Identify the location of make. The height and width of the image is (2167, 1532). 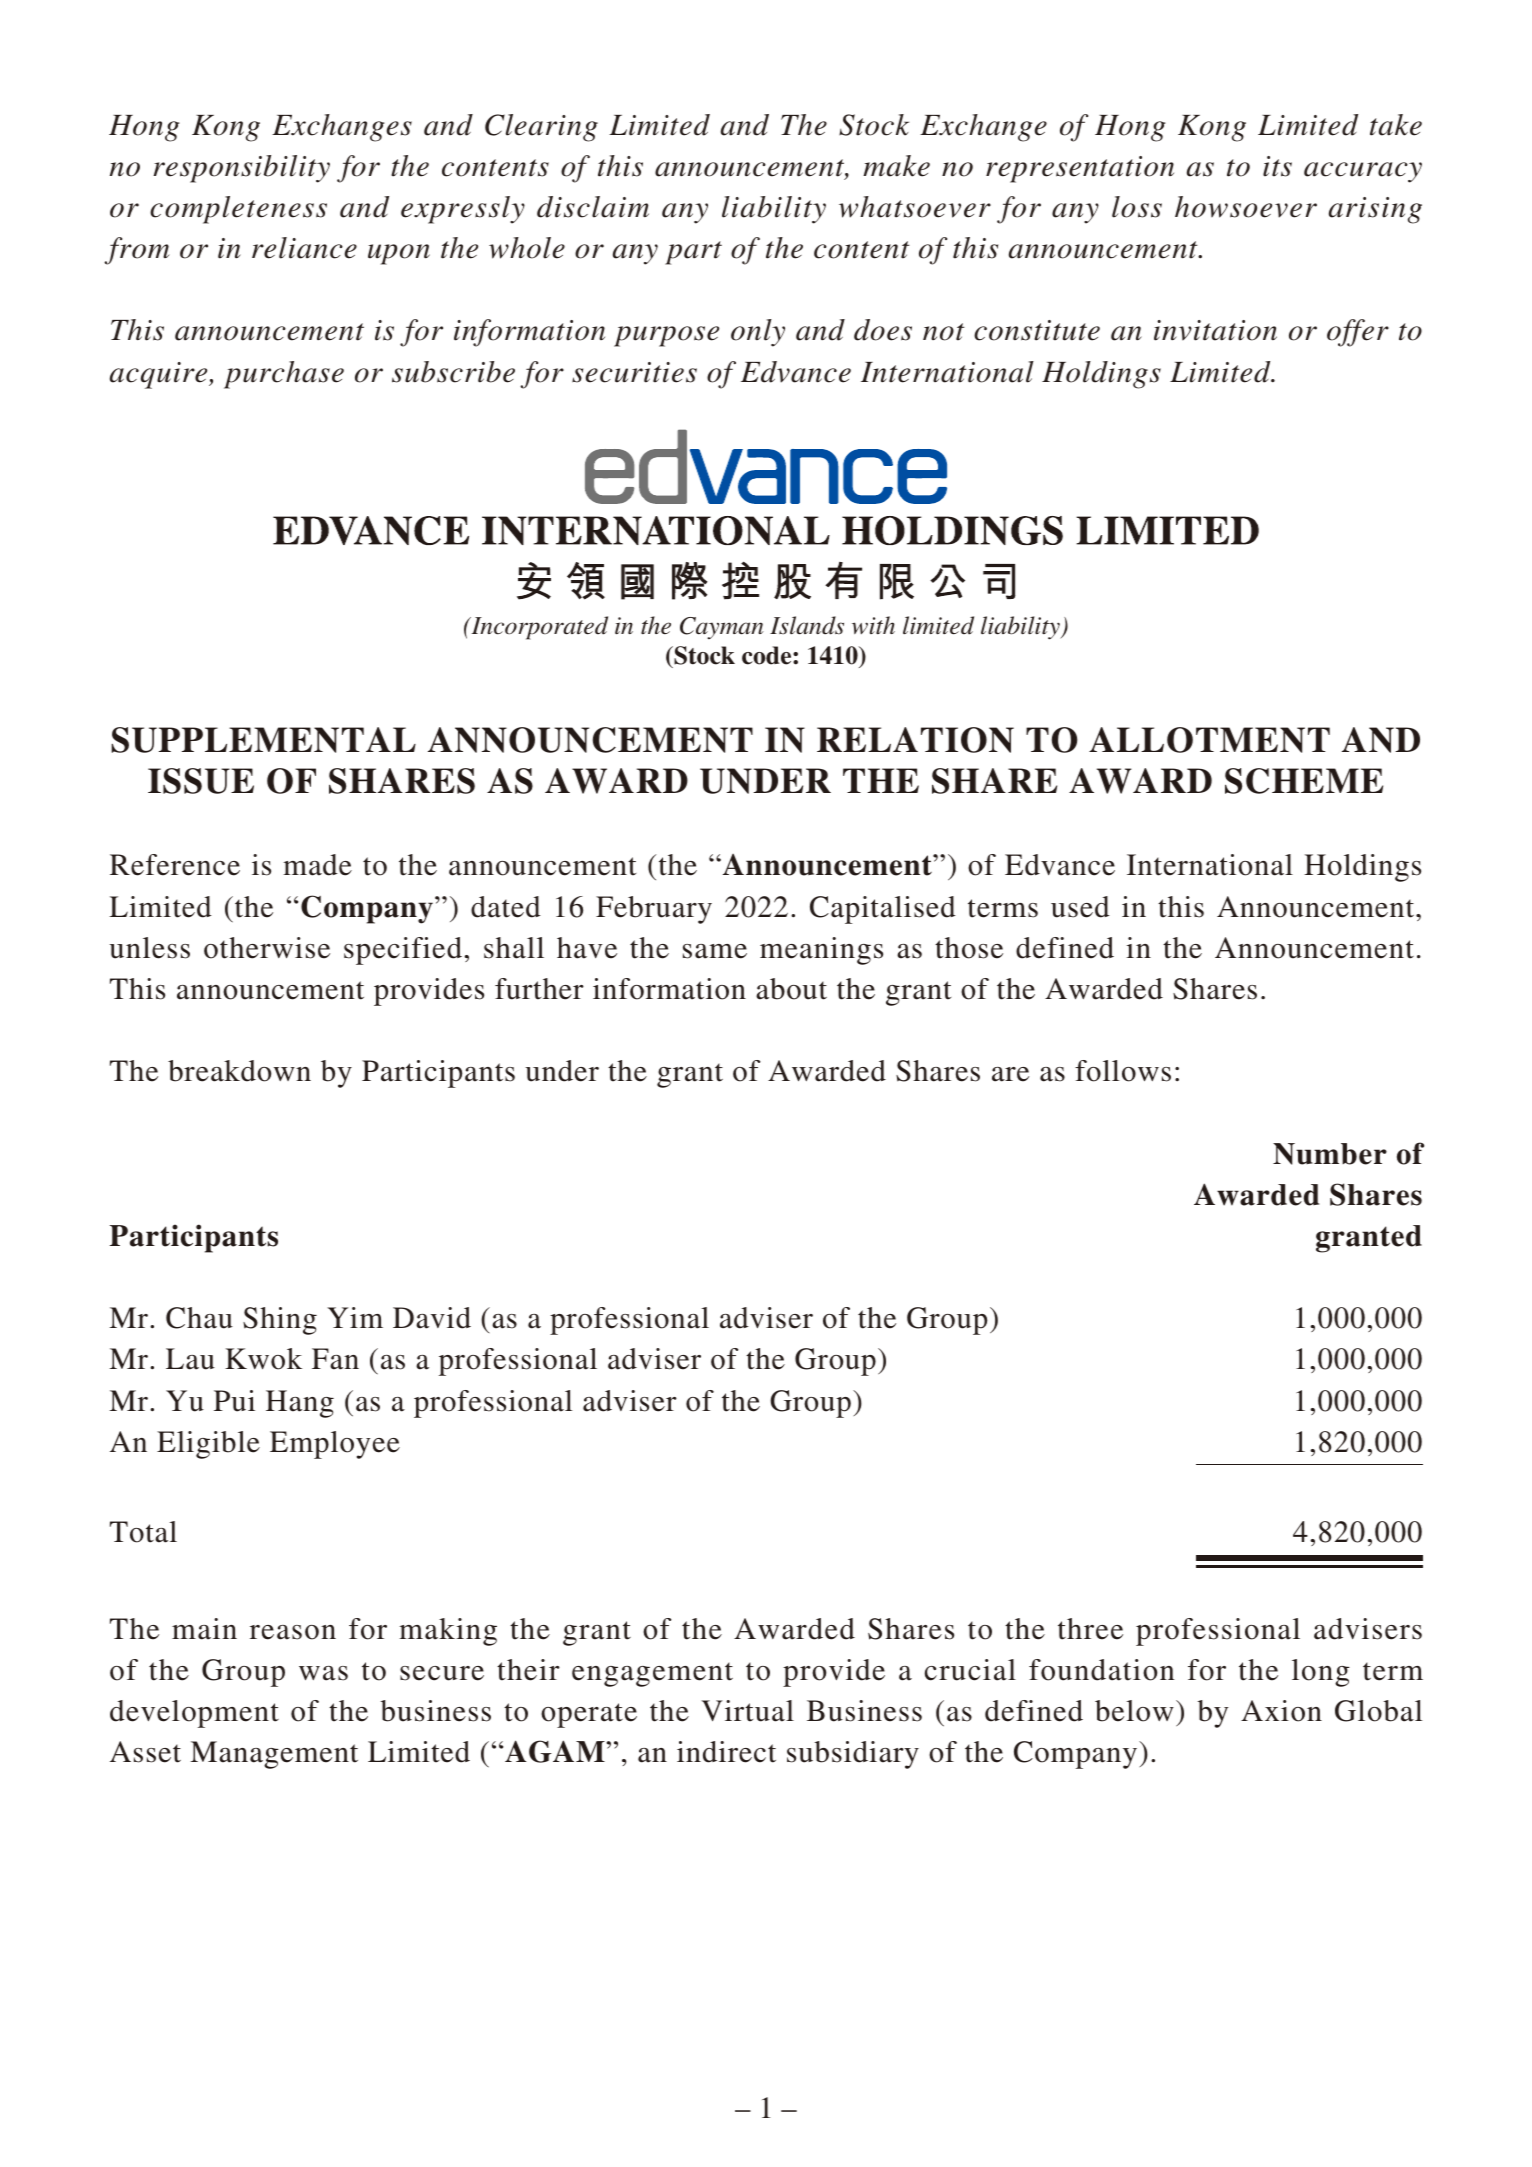
(896, 166).
